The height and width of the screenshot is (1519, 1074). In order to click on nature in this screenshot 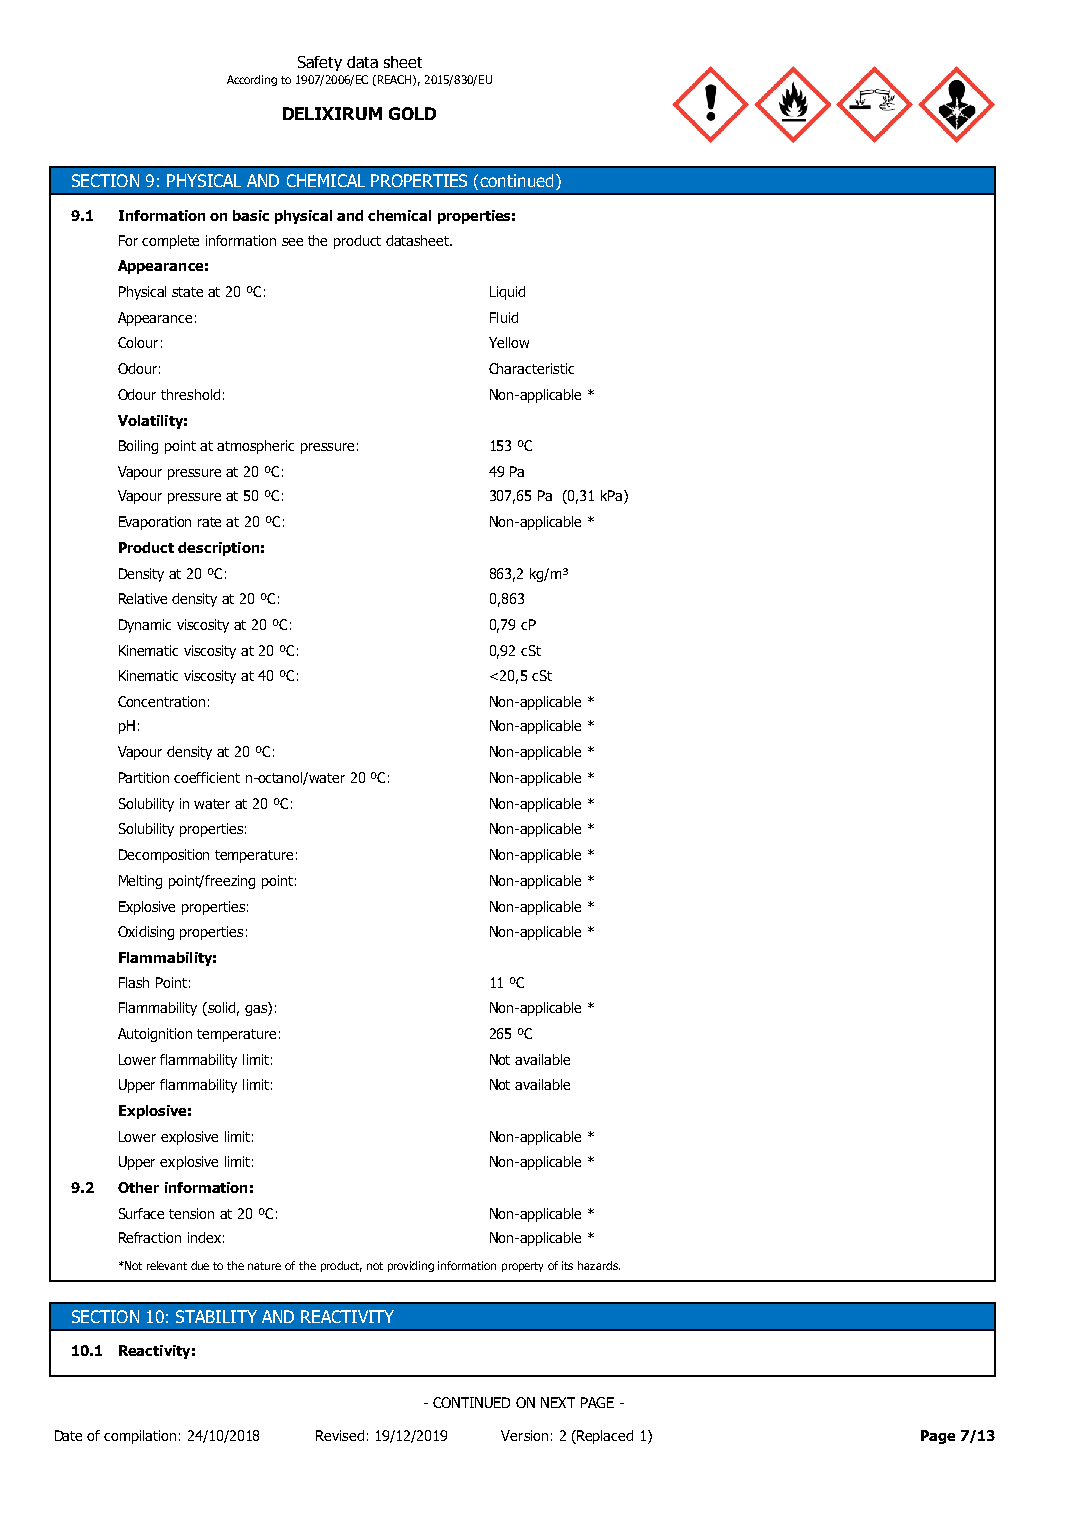, I will do `click(264, 1266)`.
